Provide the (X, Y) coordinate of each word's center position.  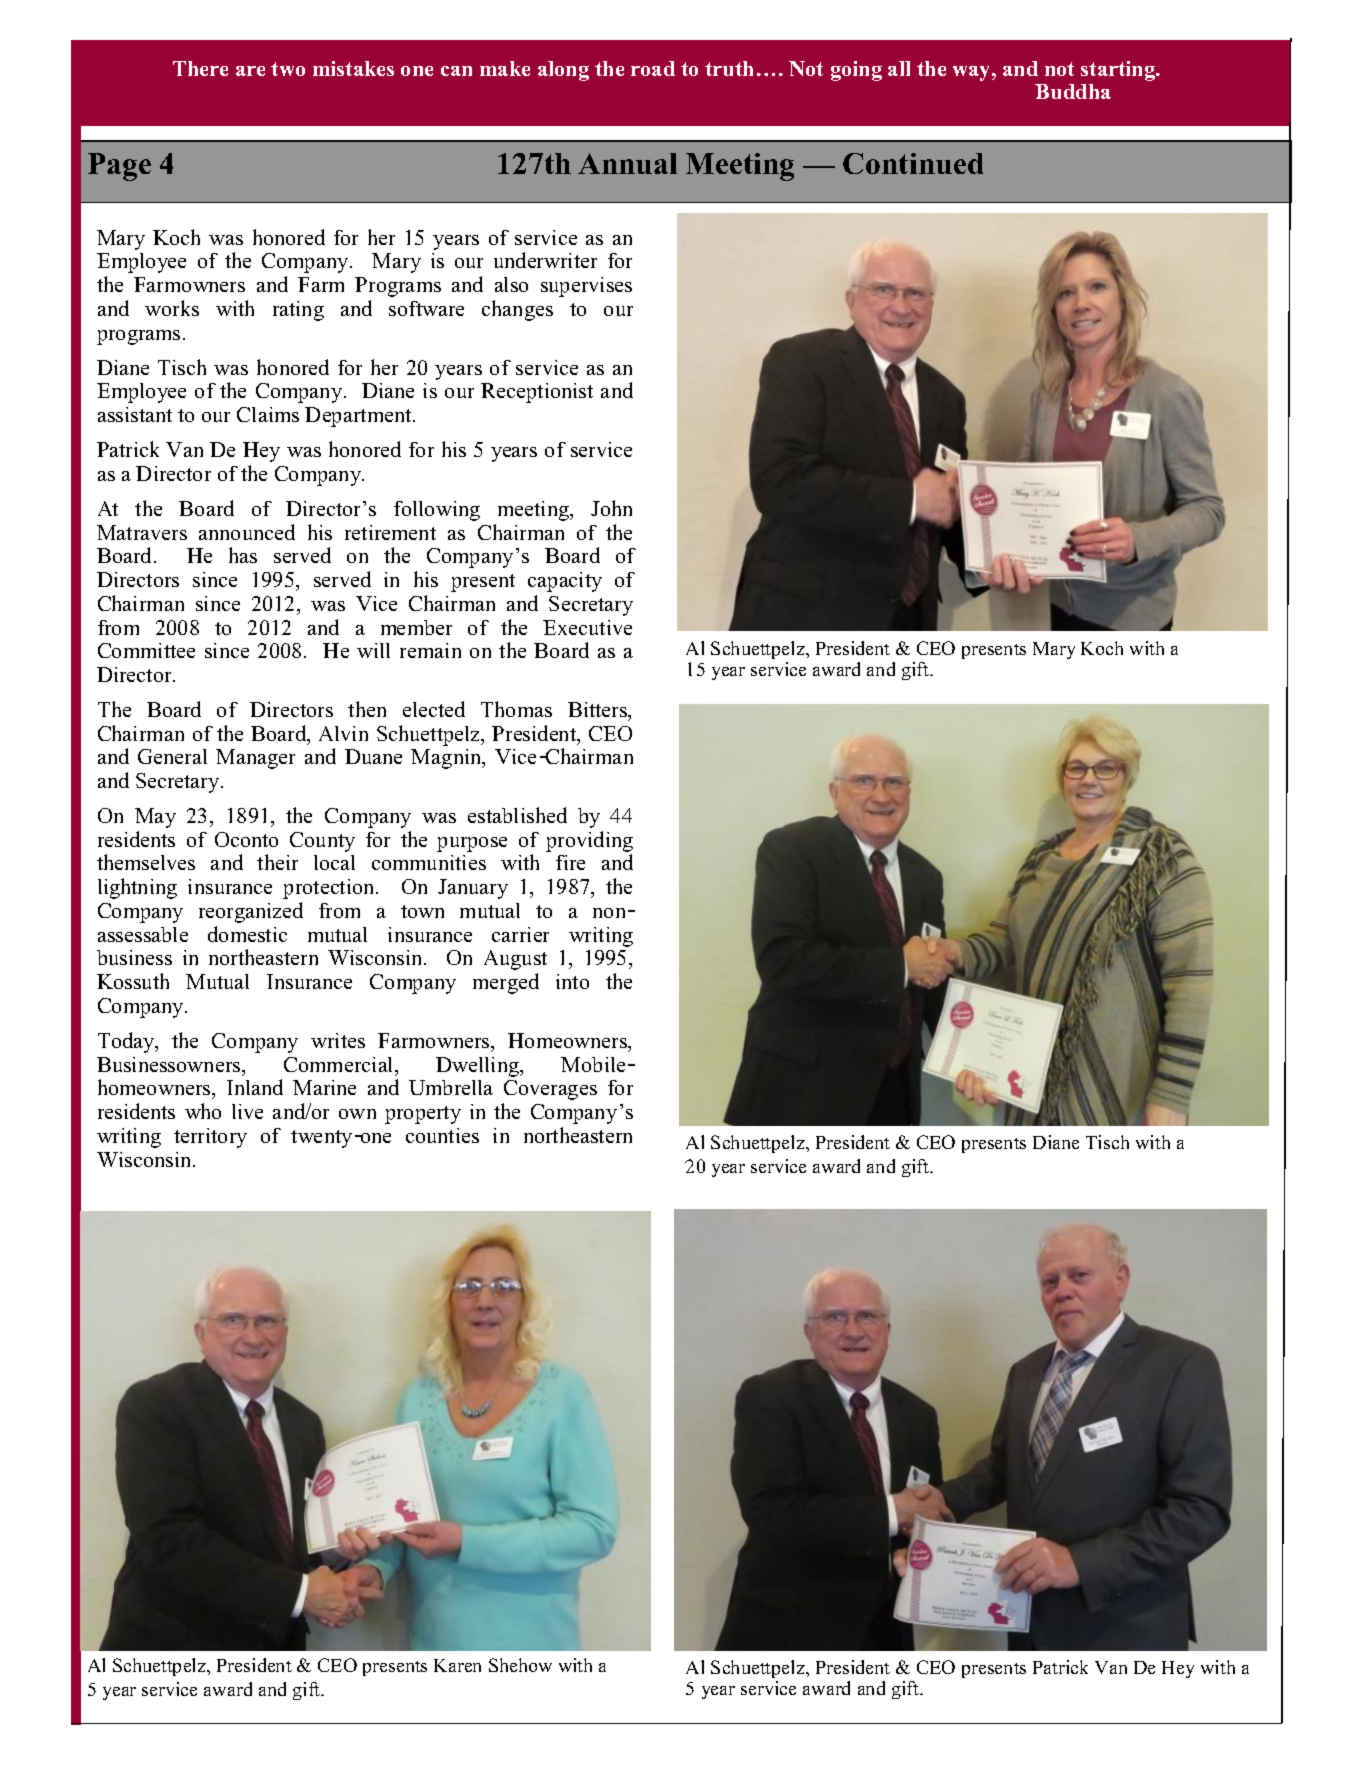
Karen (457, 1665)
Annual (627, 163)
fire (570, 862)
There (200, 68)
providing (589, 843)
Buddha (1073, 91)
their (277, 862)
